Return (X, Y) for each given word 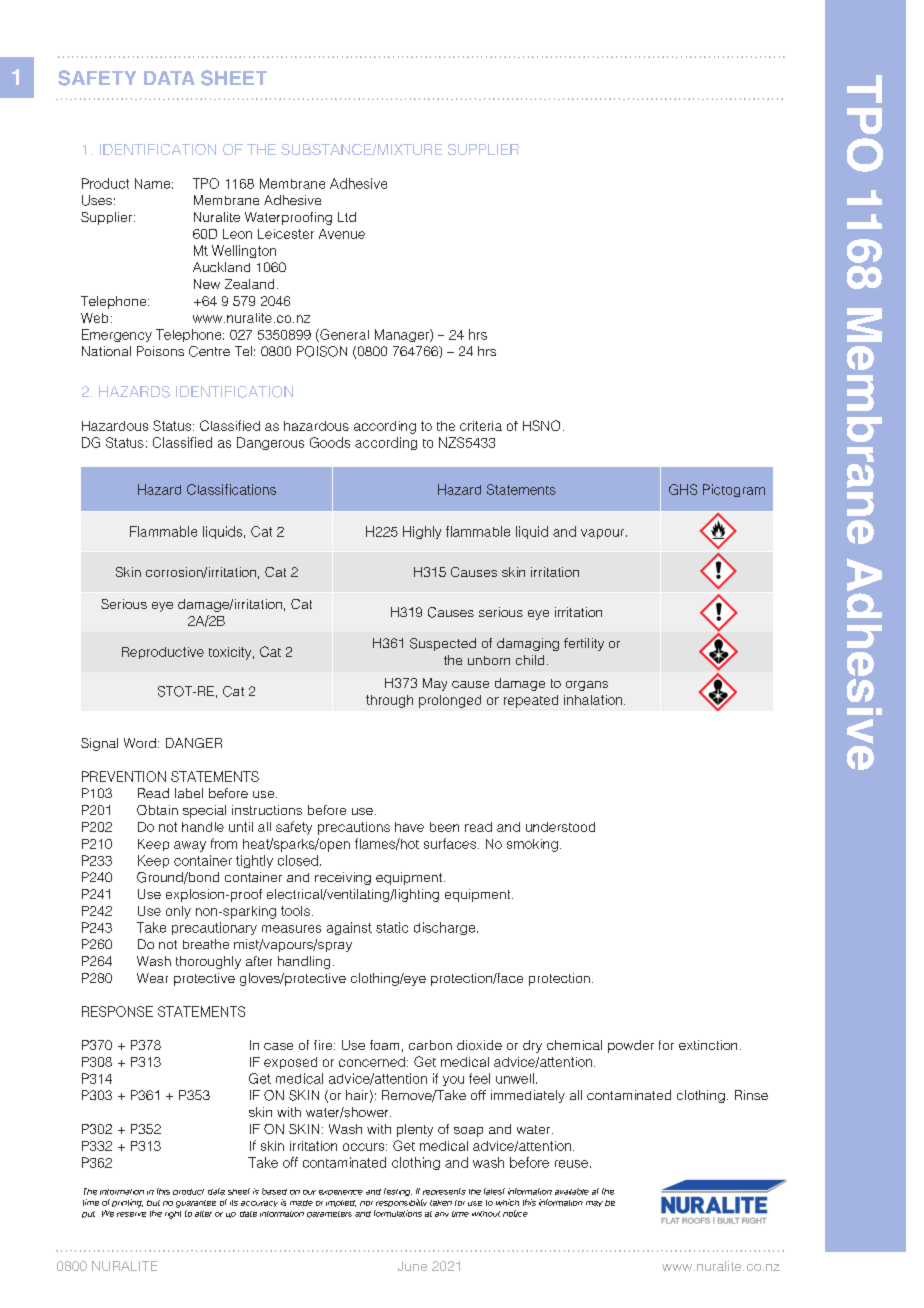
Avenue (342, 234)
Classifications (231, 489)
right (173, 1215)
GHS (683, 489)
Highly (422, 532)
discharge (446, 928)
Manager (403, 335)
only (178, 912)
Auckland (221, 267)
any (442, 1214)
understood (560, 827)
